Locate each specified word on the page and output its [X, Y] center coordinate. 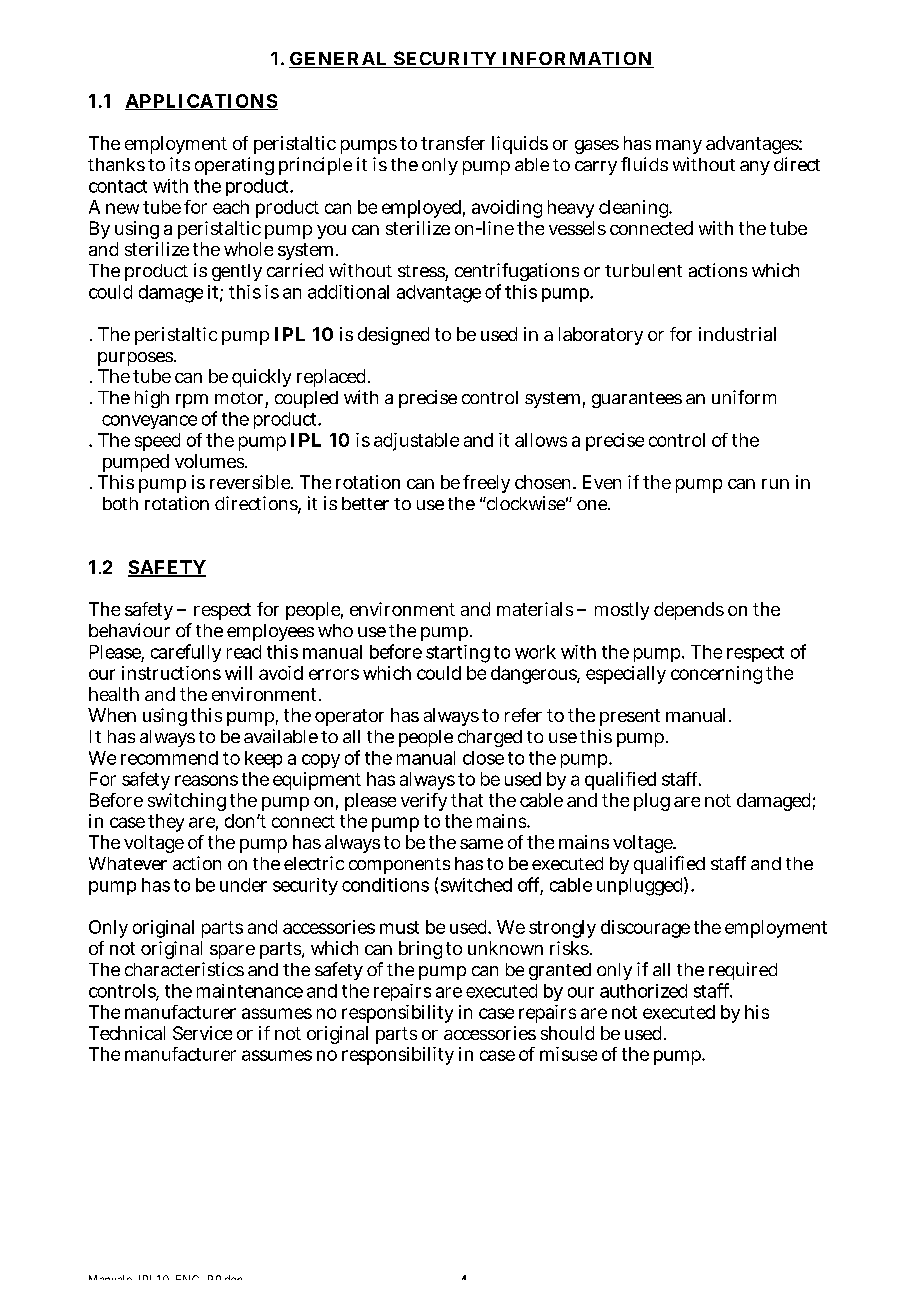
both [120, 503]
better [365, 503]
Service [202, 1033]
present [630, 717]
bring [420, 950]
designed [393, 336]
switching [187, 802]
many [679, 147]
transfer [453, 143]
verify [424, 802]
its [180, 164]
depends [689, 611]
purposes [135, 359]
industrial [737, 334]
